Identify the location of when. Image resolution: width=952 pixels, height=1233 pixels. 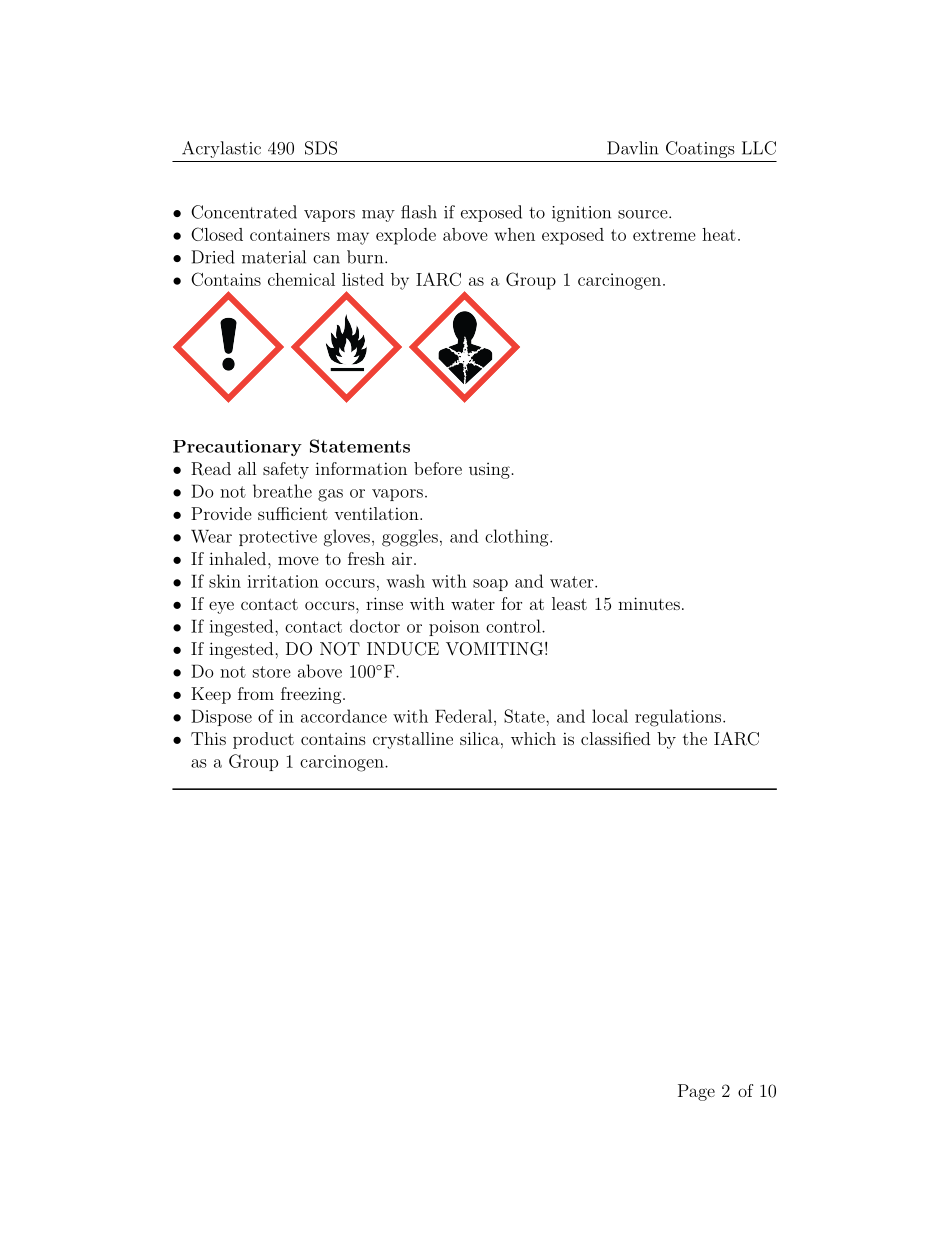
(514, 234).
